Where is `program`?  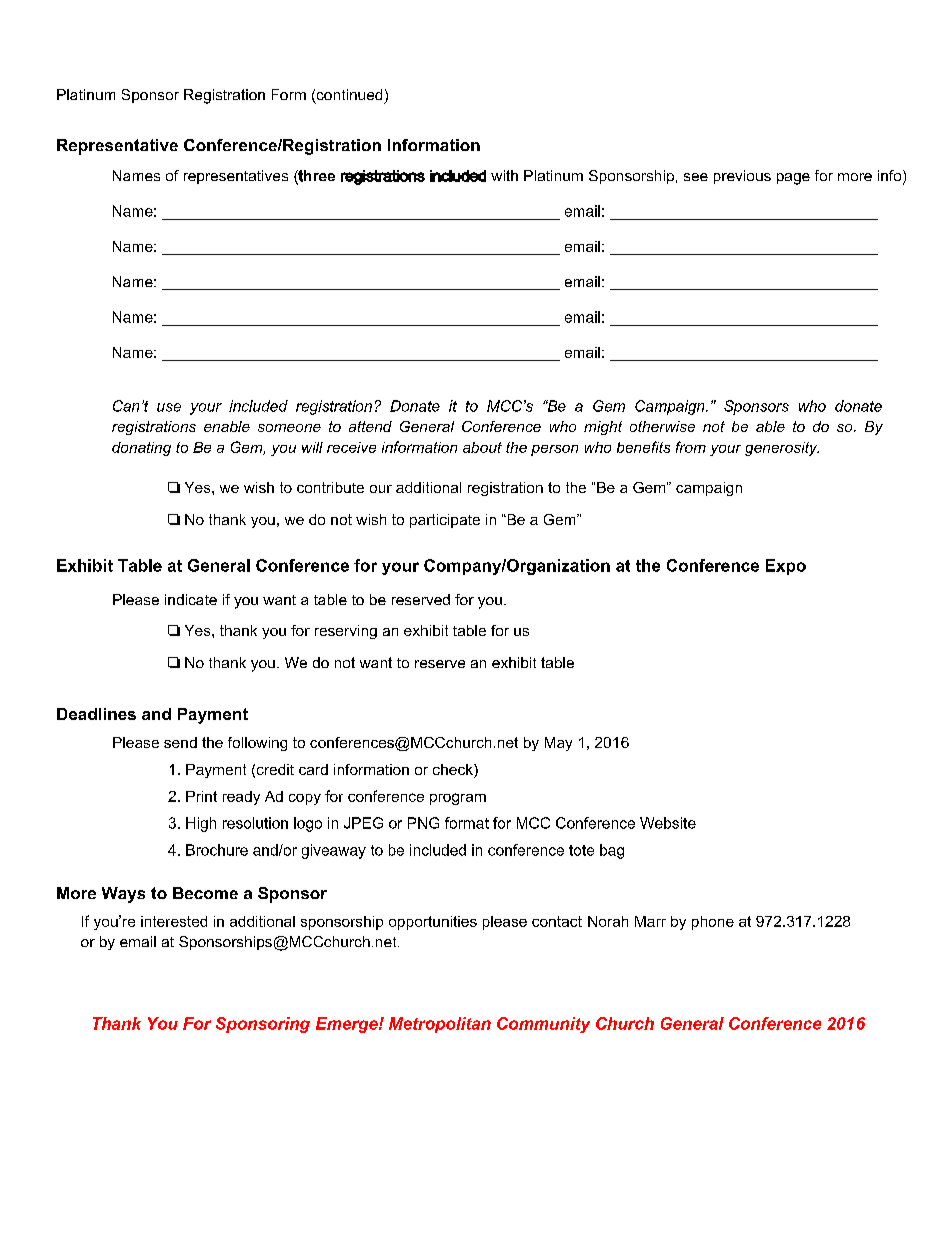 program is located at coordinates (458, 799).
